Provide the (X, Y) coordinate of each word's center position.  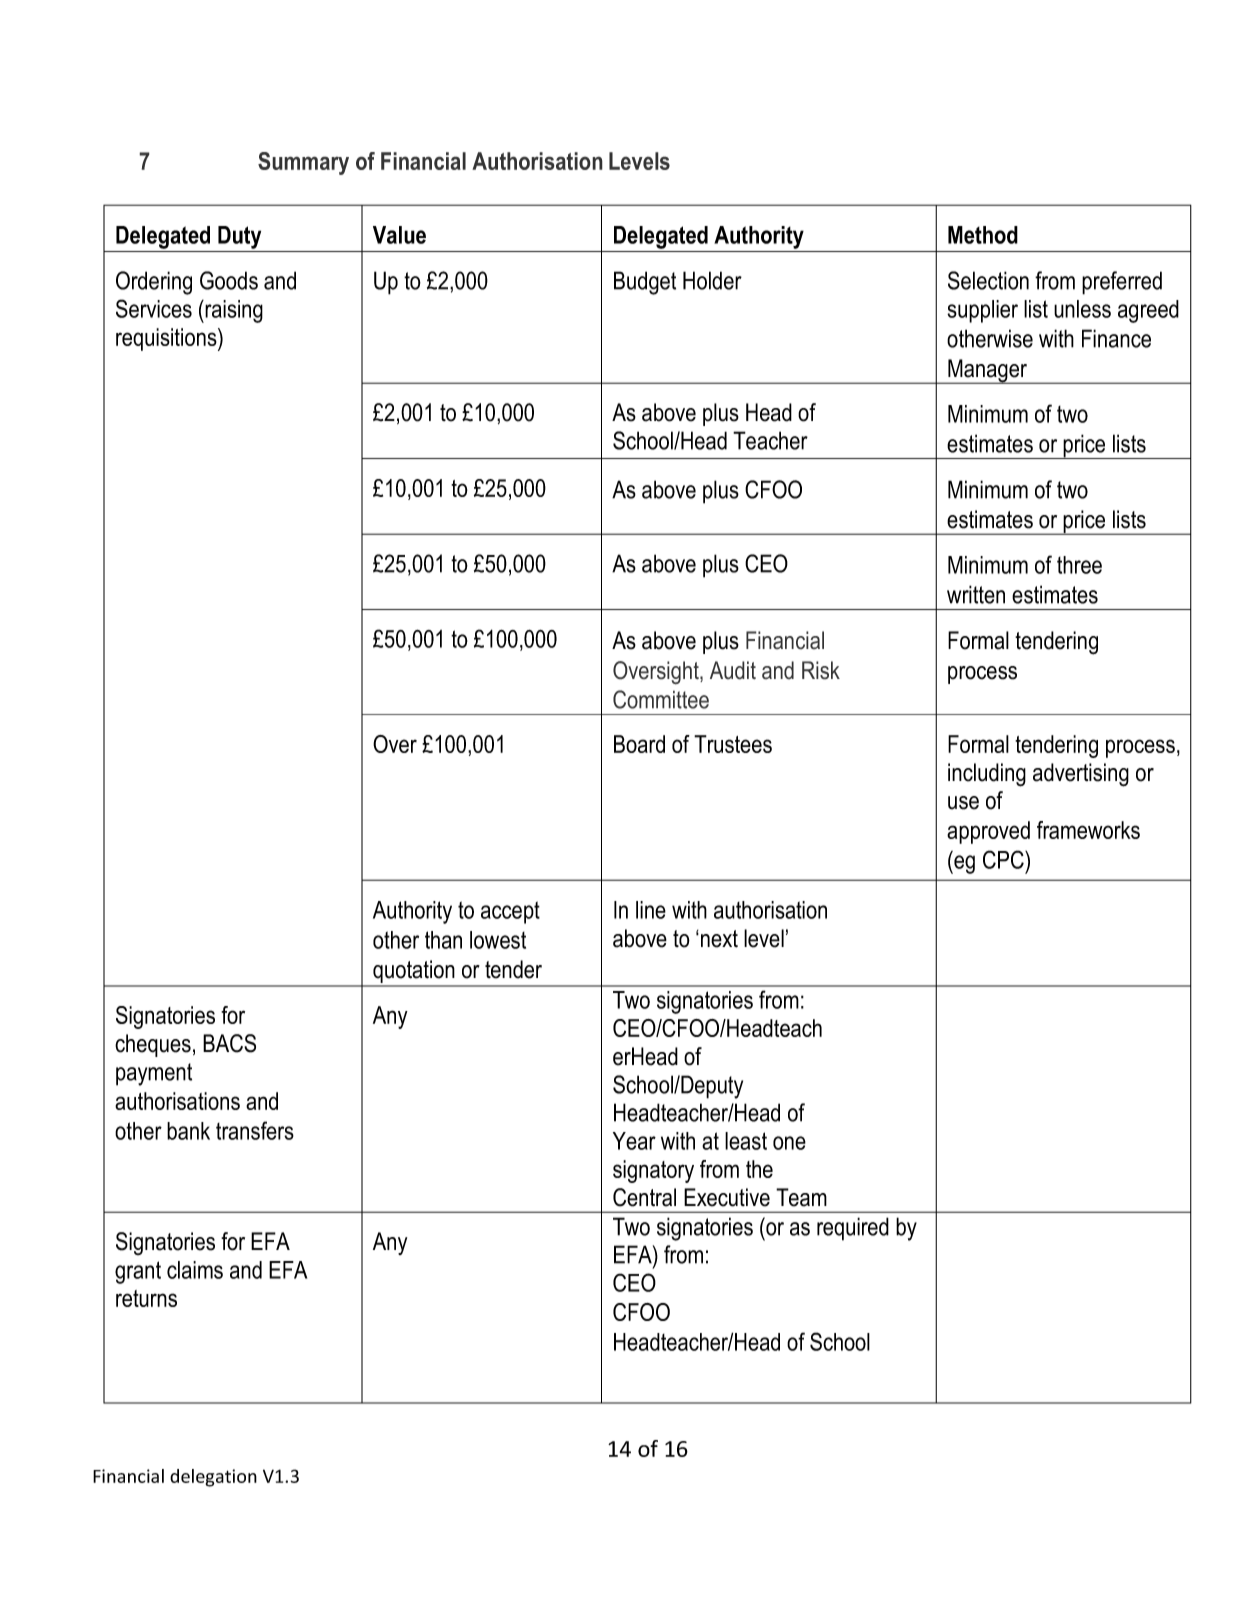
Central (644, 1197)
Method (983, 235)
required (853, 1229)
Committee (661, 699)
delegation (213, 1478)
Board (639, 744)
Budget (645, 283)
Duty (239, 237)
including (987, 775)
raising (234, 311)
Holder (712, 280)
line (651, 910)
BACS (229, 1043)
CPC (1004, 859)
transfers (255, 1130)
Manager (987, 371)
